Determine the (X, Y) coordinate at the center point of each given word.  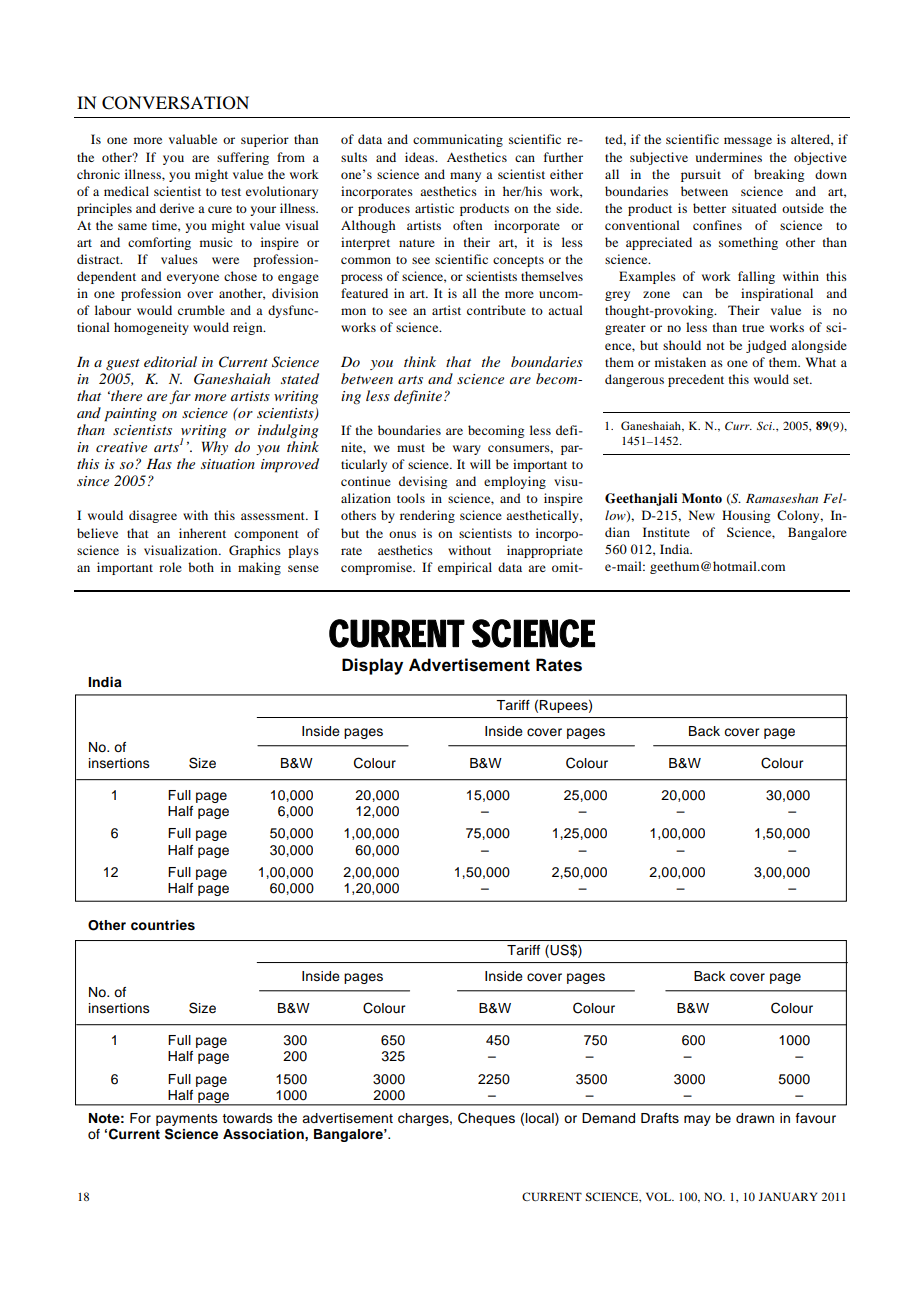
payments (187, 1120)
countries (163, 925)
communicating (458, 140)
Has (159, 463)
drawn (755, 1118)
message (748, 142)
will (480, 464)
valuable (193, 139)
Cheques (486, 1119)
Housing (746, 516)
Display (372, 666)
